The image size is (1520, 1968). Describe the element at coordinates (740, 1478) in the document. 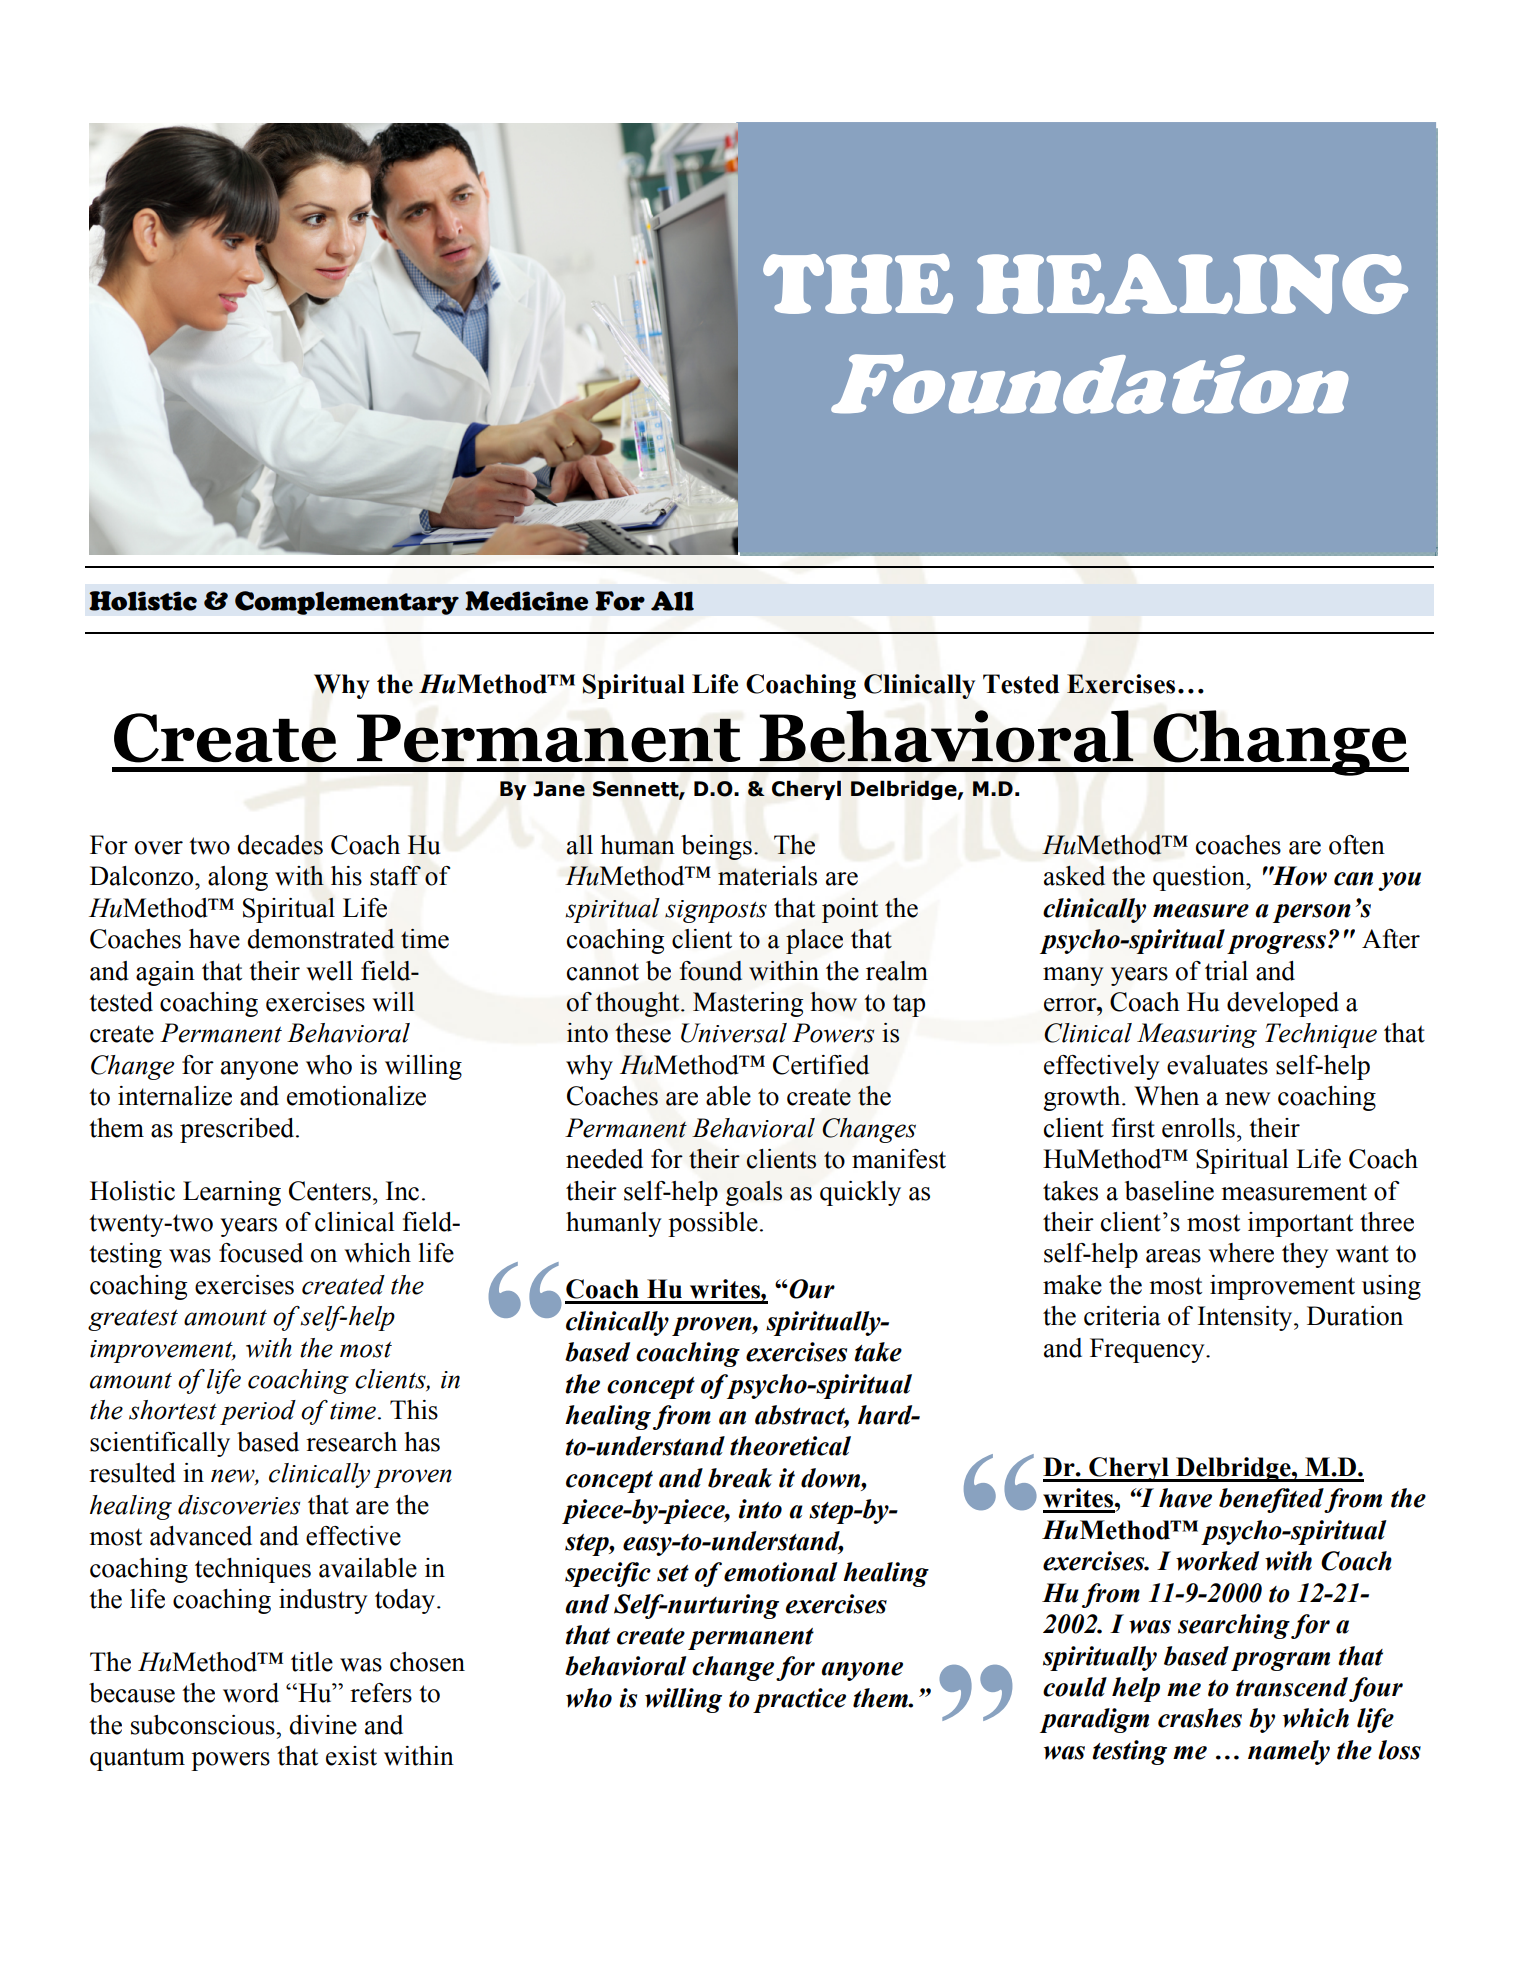

I see `break` at that location.
